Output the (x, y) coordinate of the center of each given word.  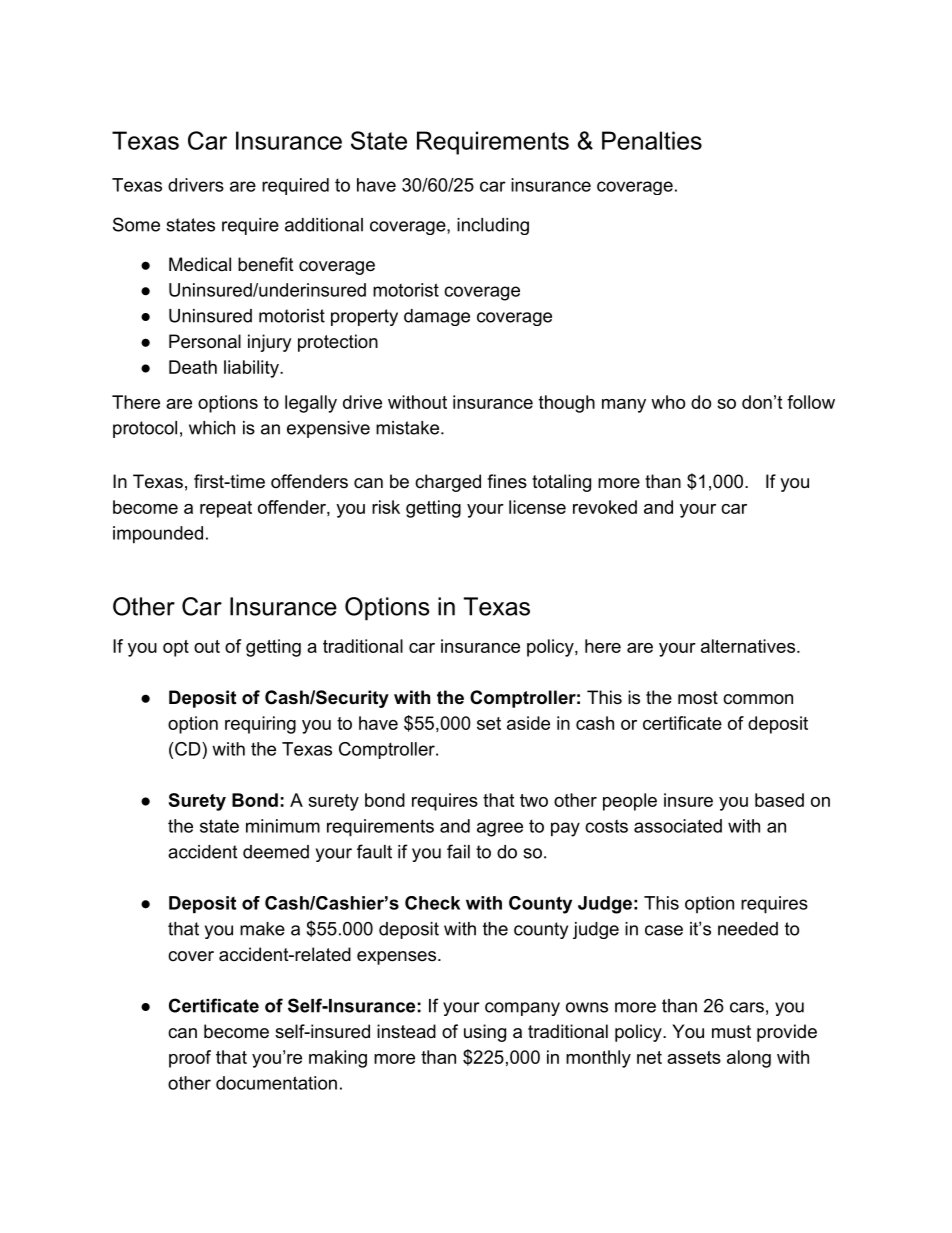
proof (190, 1059)
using (485, 1033)
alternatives (748, 646)
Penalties (652, 140)
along (749, 1059)
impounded (158, 535)
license (537, 507)
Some (136, 224)
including (493, 226)
